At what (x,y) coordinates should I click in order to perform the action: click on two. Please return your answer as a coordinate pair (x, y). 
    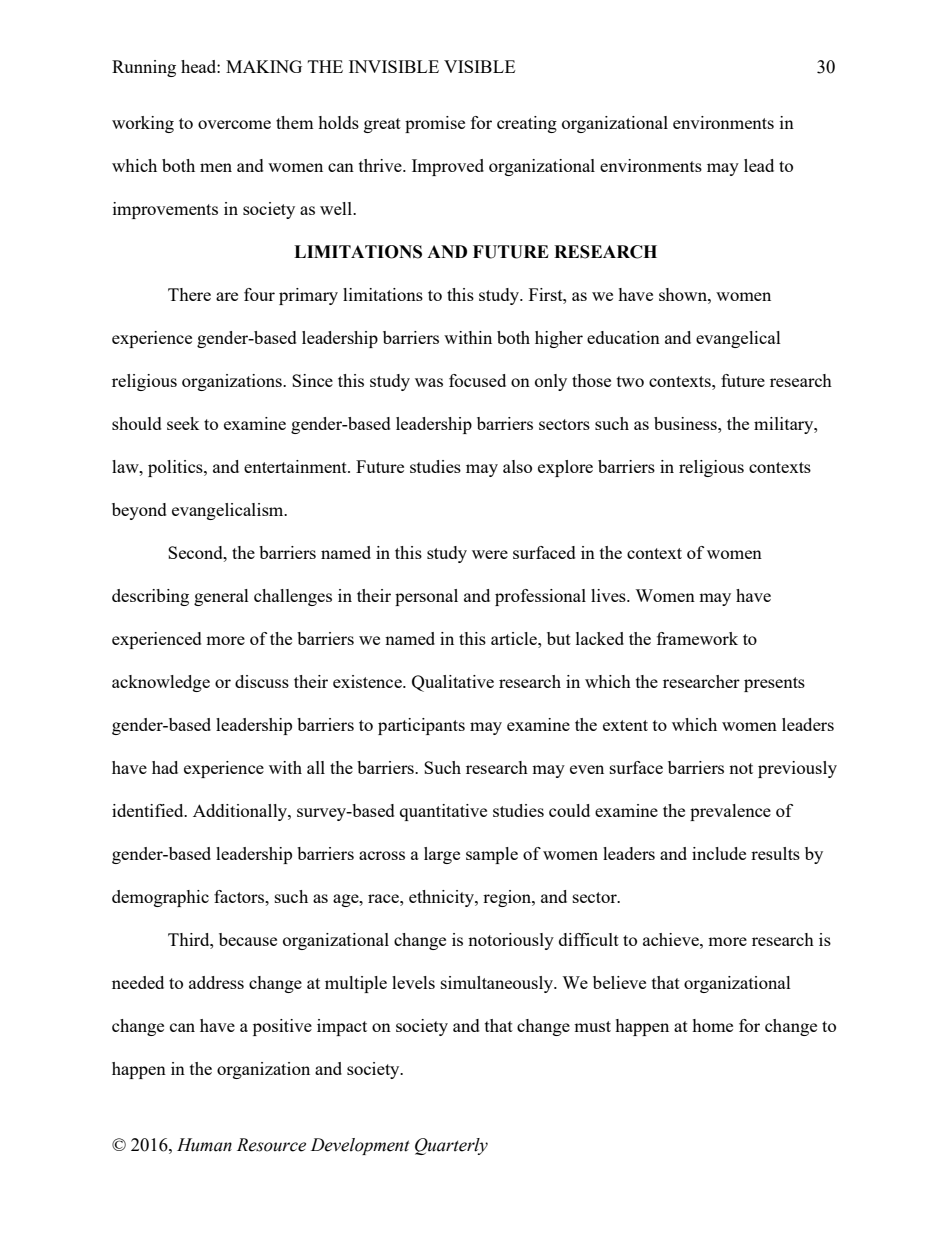
    Looking at the image, I should click on (630, 381).
